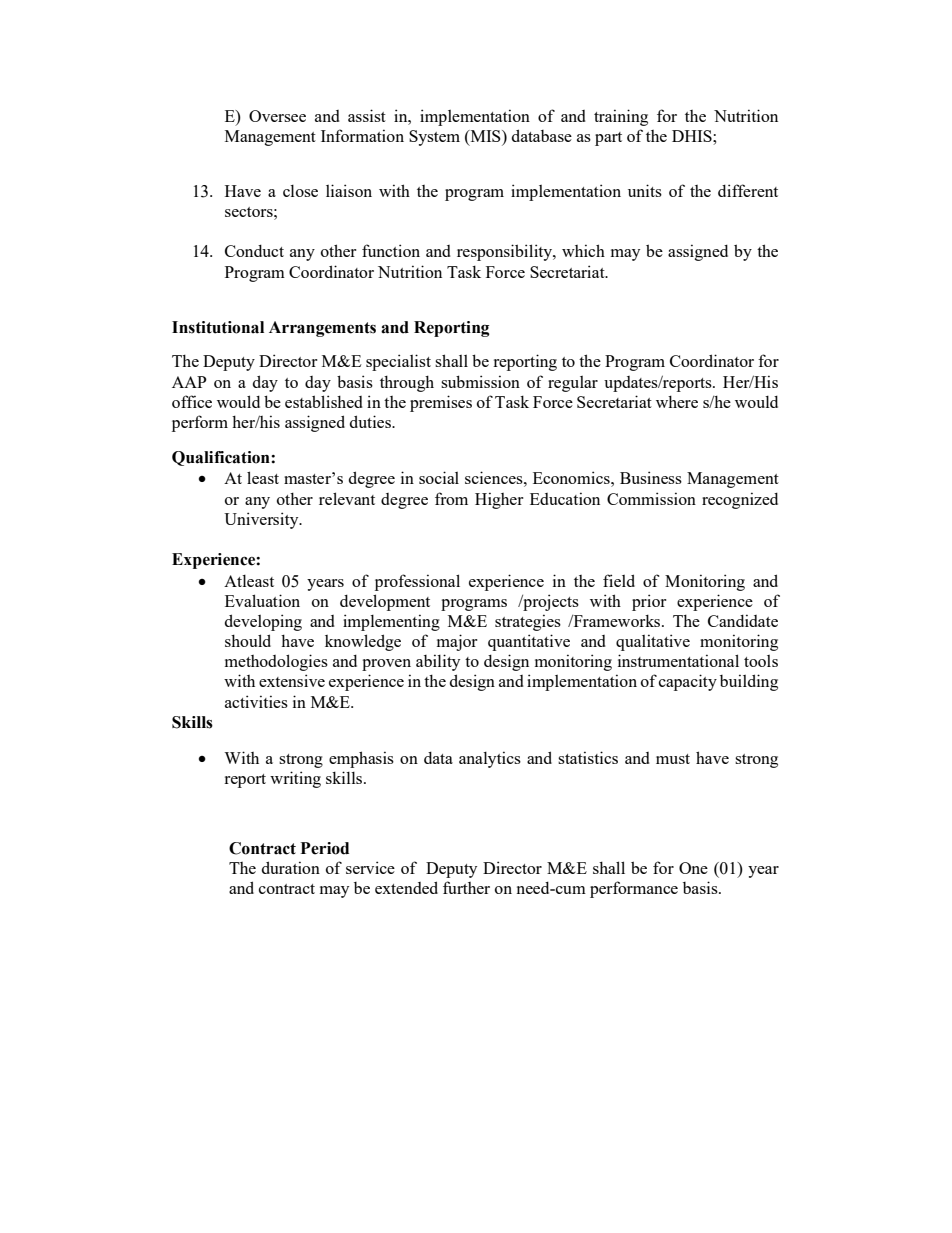  Describe the element at coordinates (262, 520) in the image. I see `University` at that location.
